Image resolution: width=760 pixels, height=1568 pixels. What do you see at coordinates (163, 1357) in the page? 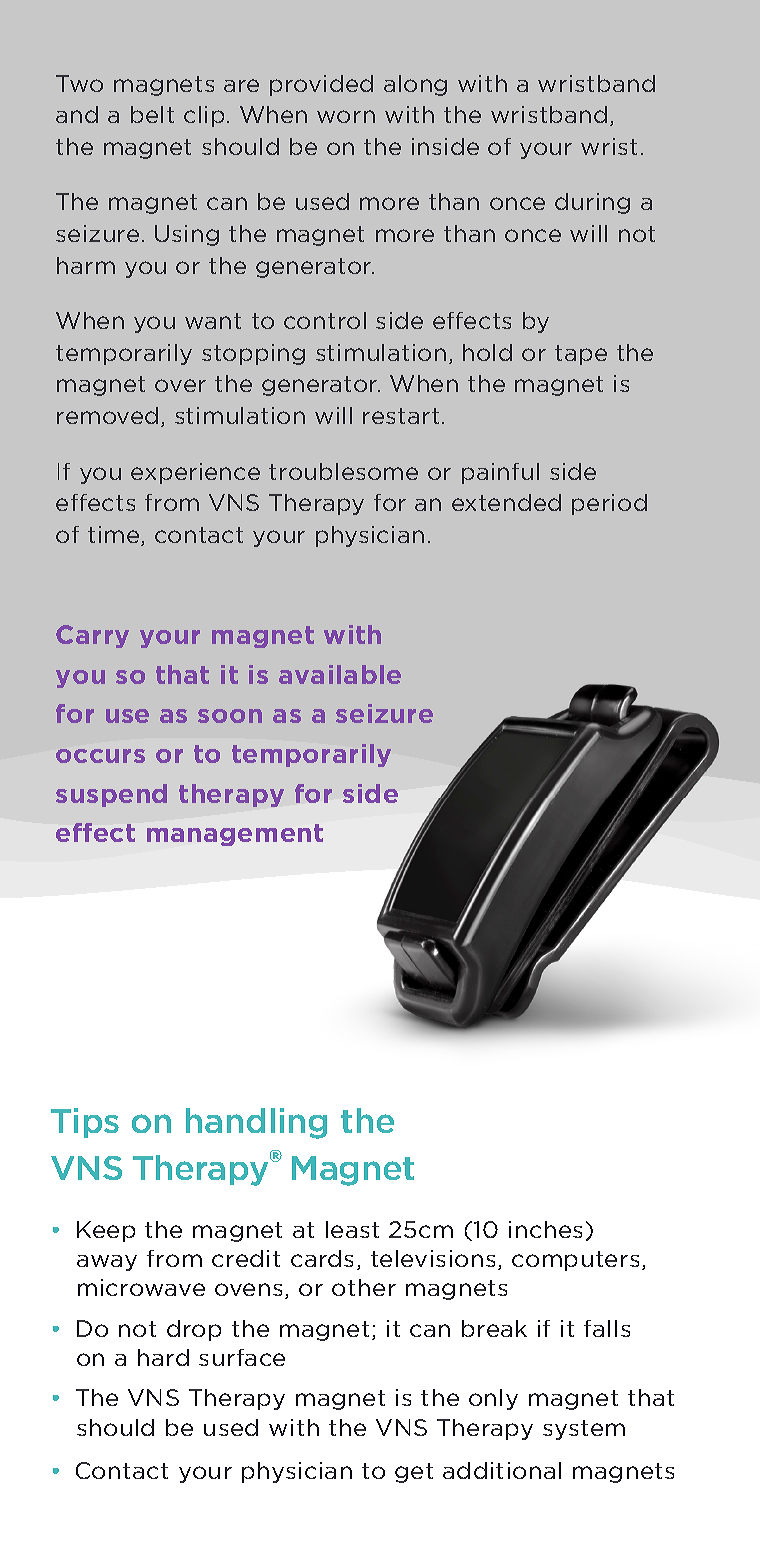
I see `hard` at bounding box center [163, 1357].
